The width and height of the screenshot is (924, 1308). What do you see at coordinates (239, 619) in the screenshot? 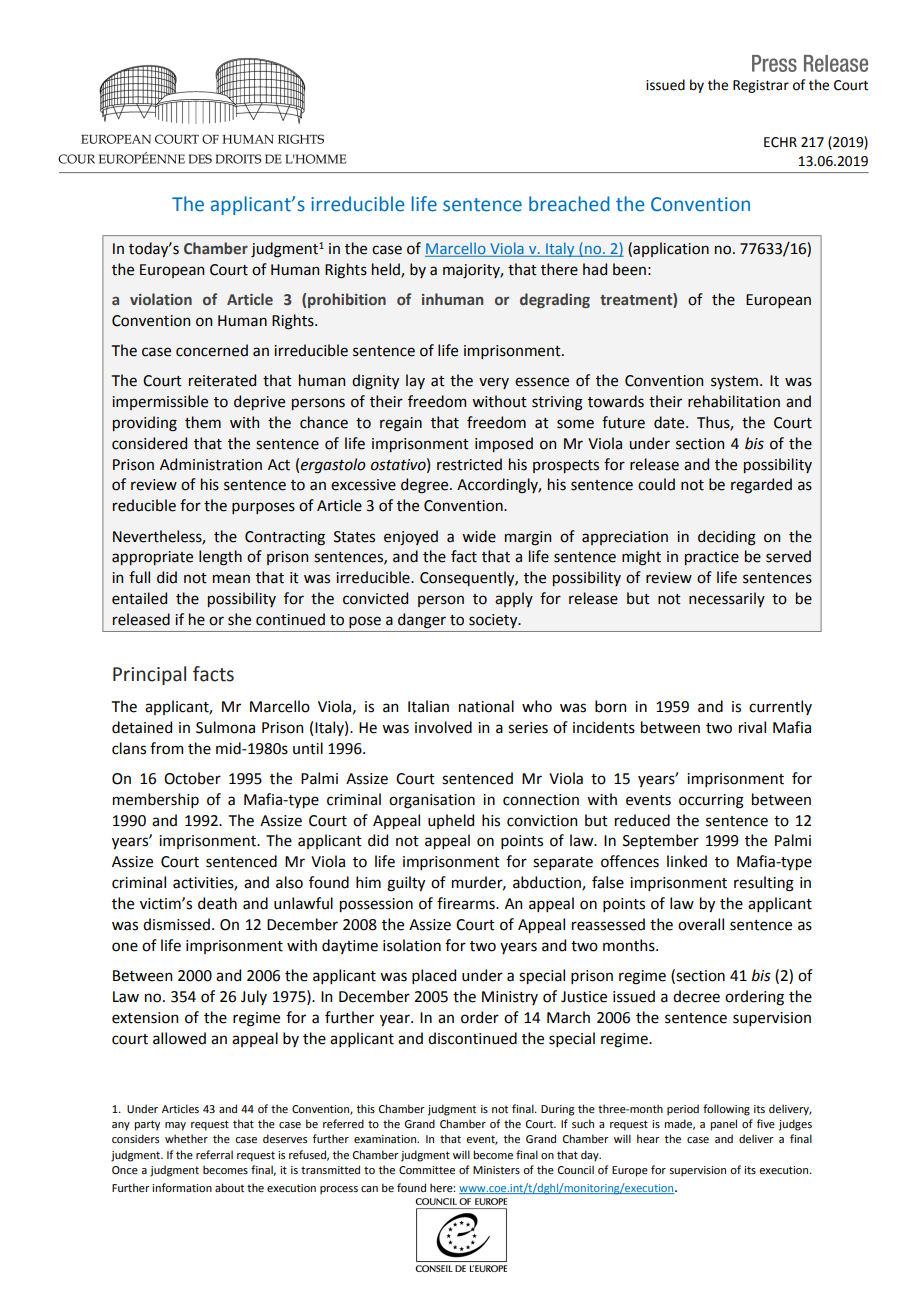
I see `she` at bounding box center [239, 619].
